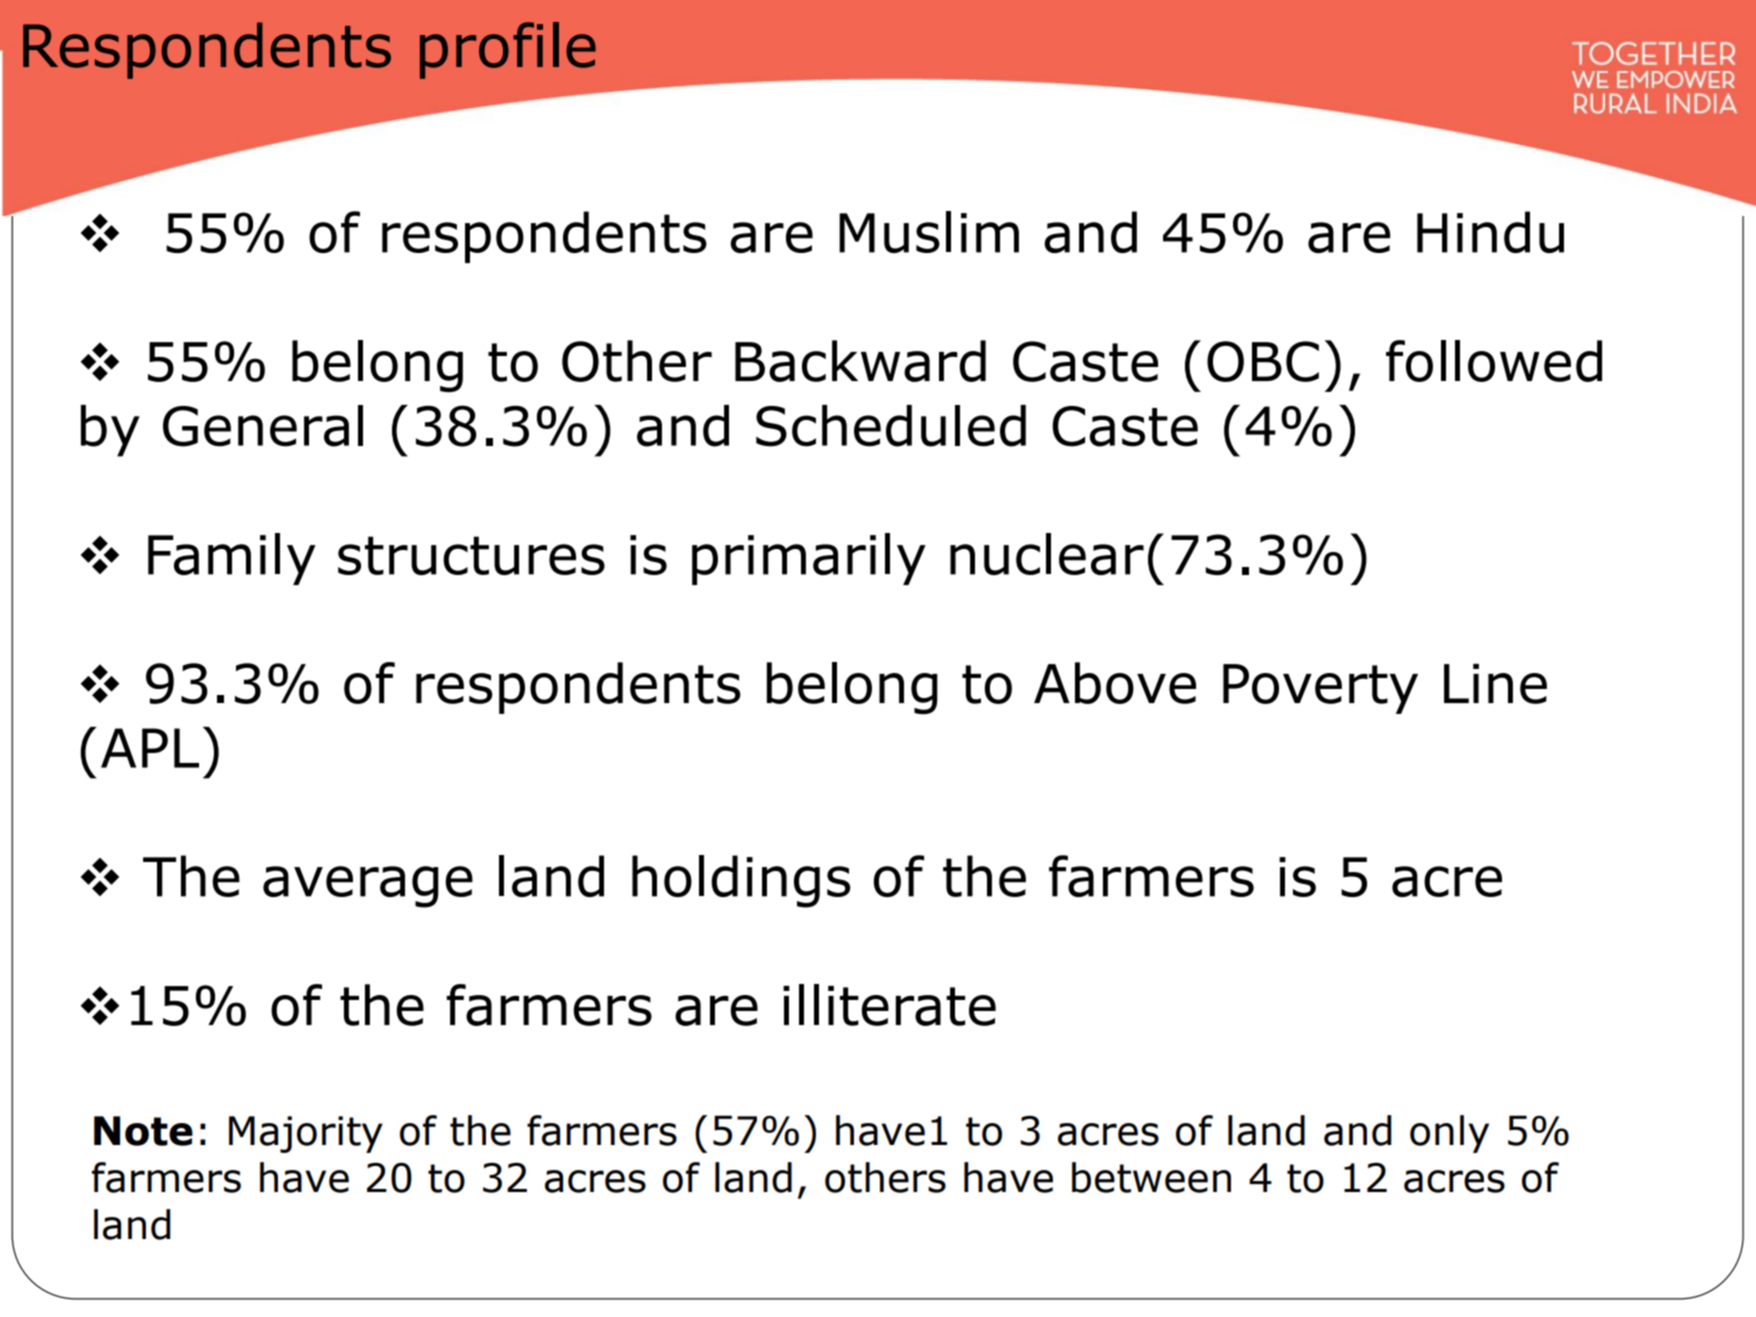 This image has height=1317, width=1756. Describe the element at coordinates (306, 1134) in the image. I see `Majority` at that location.
